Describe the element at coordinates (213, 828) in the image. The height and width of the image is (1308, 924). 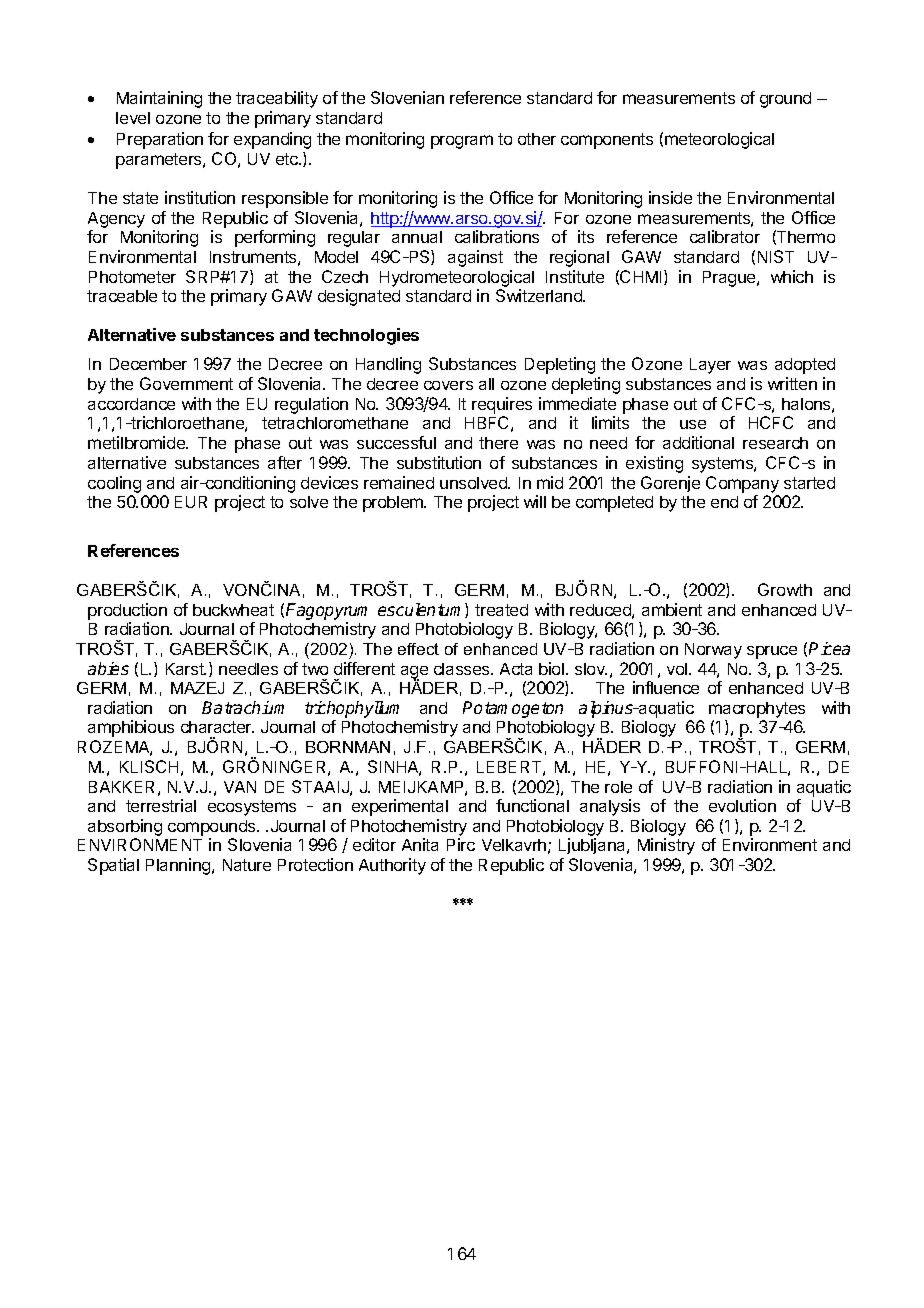
I see `compounds` at that location.
